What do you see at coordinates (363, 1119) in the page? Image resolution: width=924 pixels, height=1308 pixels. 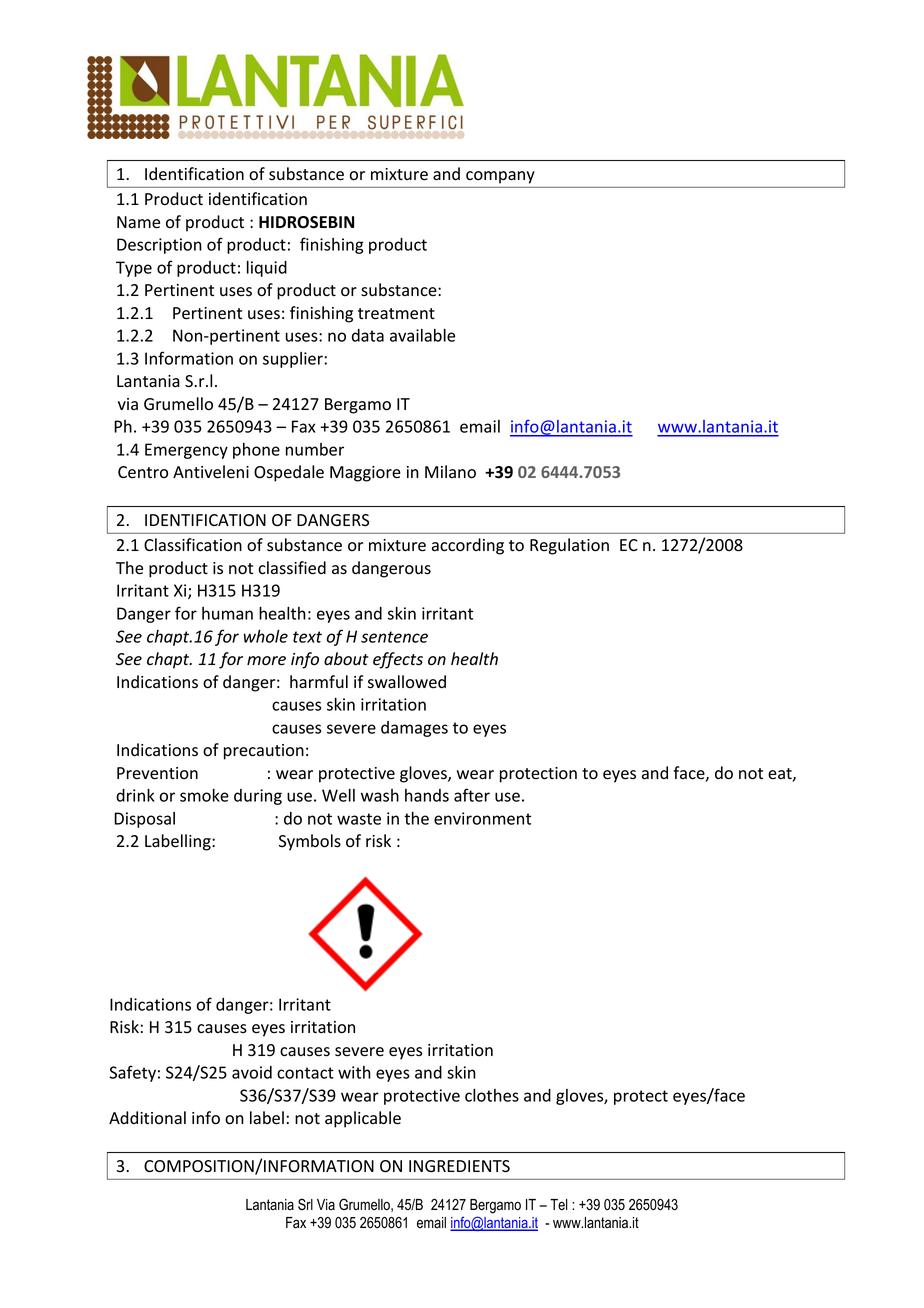 I see `applicable` at bounding box center [363, 1119].
